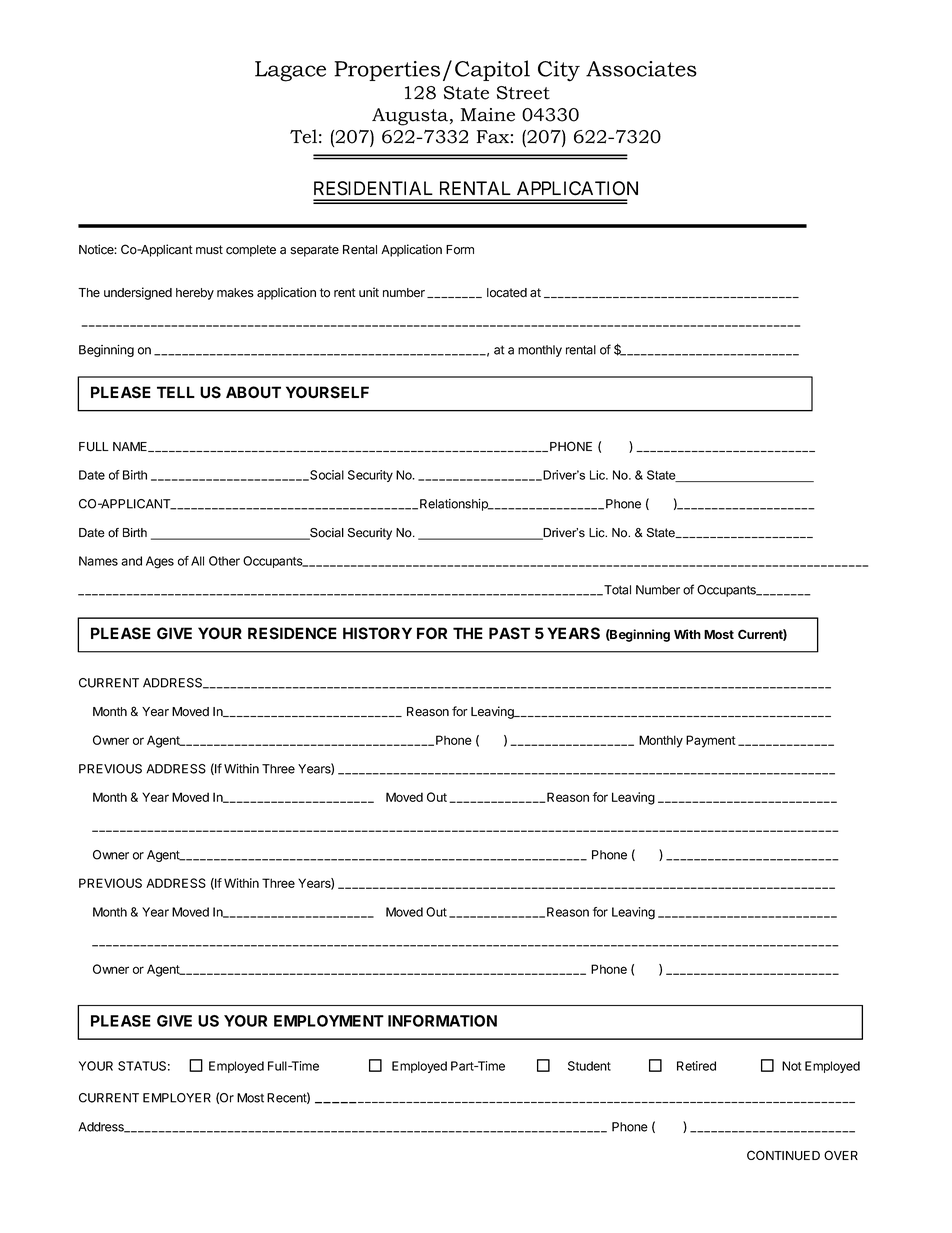 The image size is (952, 1233). Describe the element at coordinates (373, 188) in the screenshot. I see `RESIDENTIAL` at that location.
